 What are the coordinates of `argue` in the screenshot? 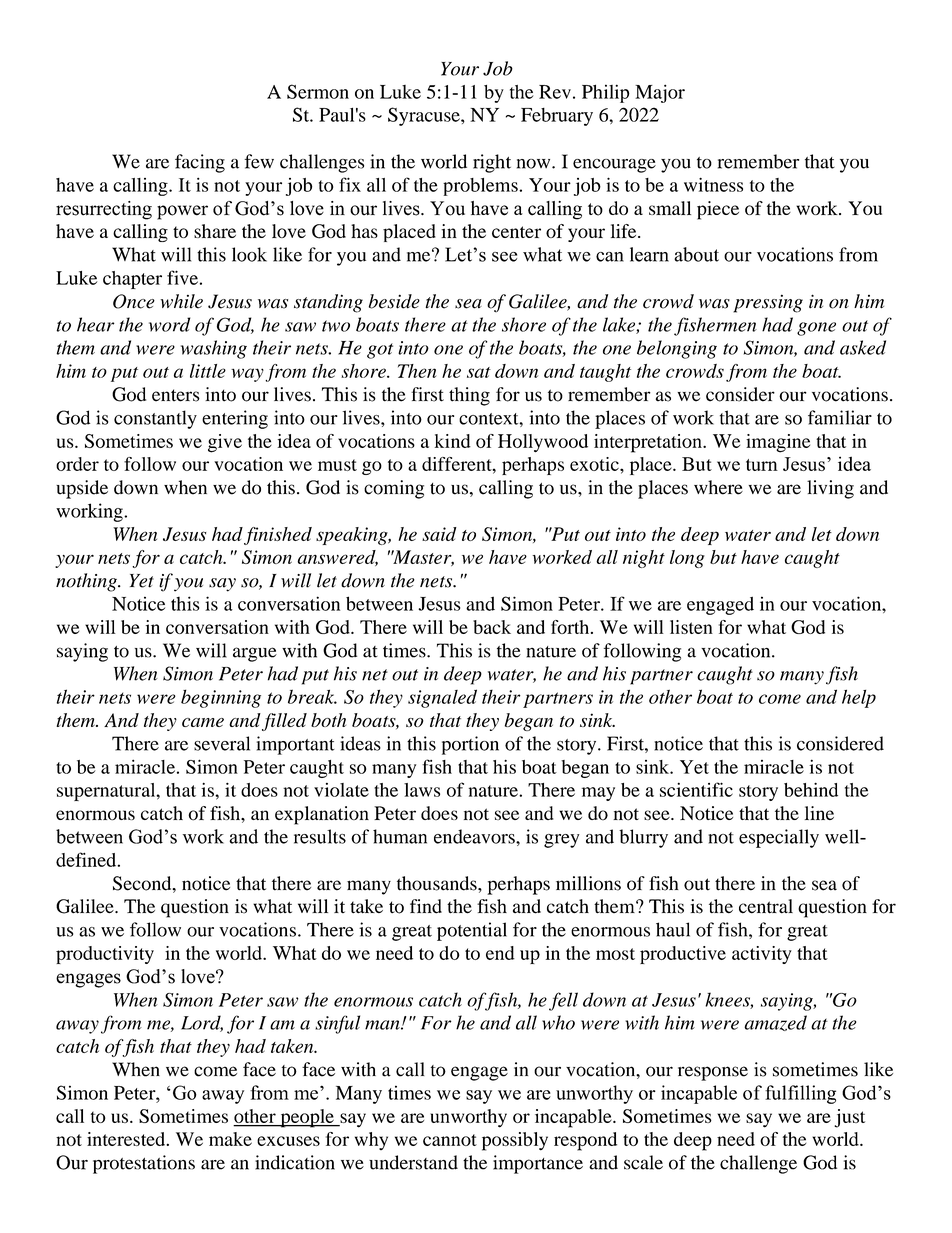 It's located at (255, 654).
